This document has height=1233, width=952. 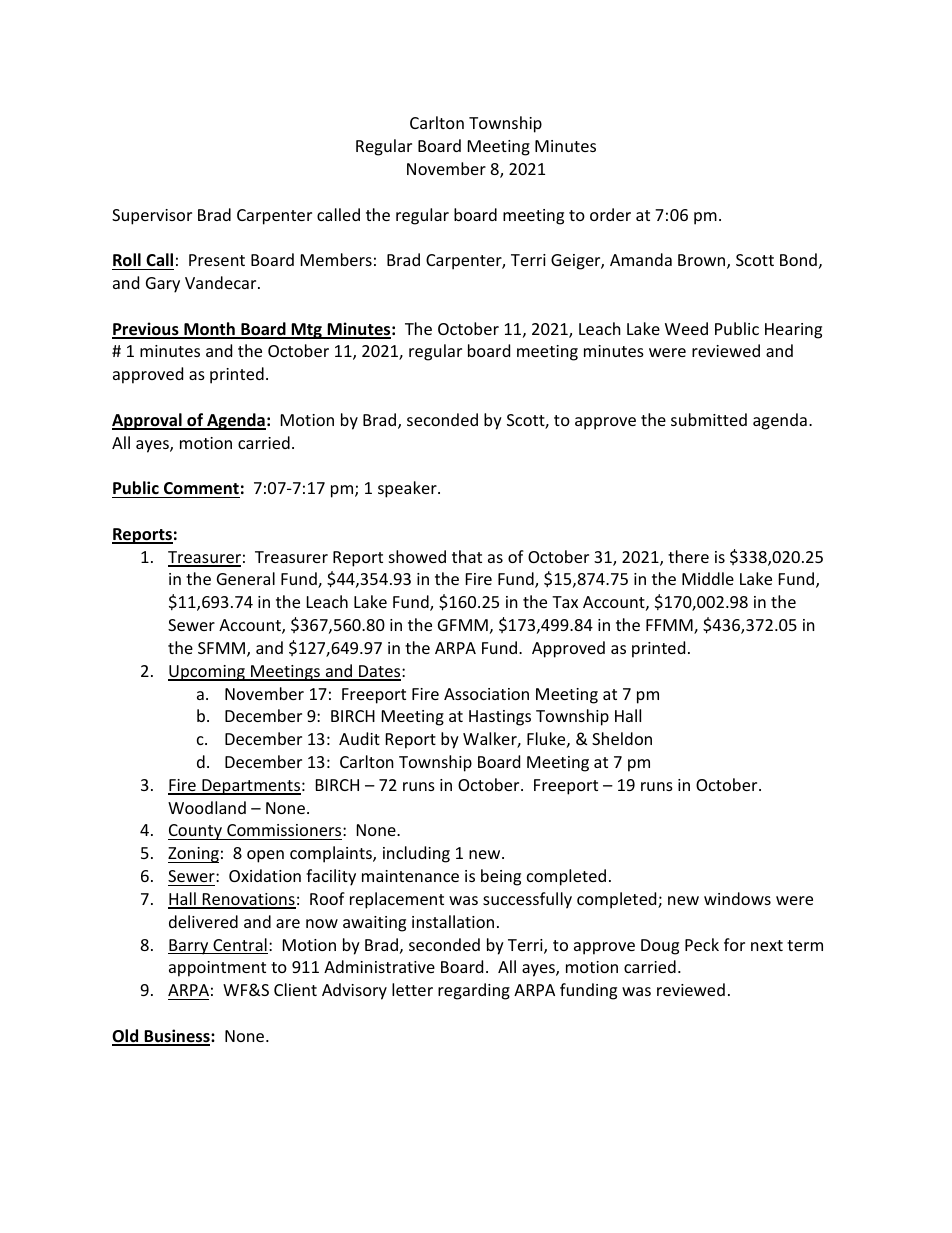 I want to click on speaker, so click(x=408, y=489).
